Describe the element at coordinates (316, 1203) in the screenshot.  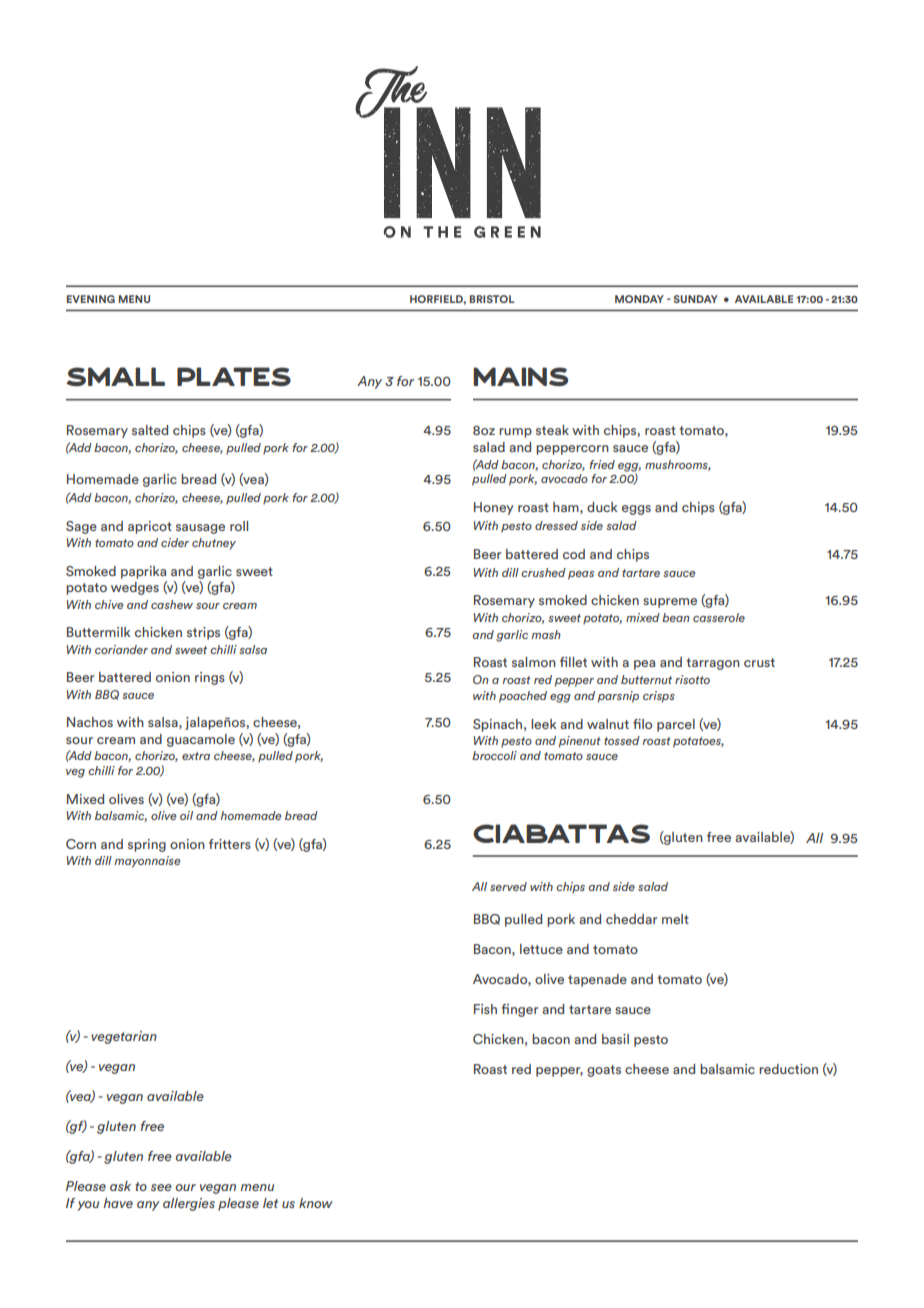
I see `know` at that location.
